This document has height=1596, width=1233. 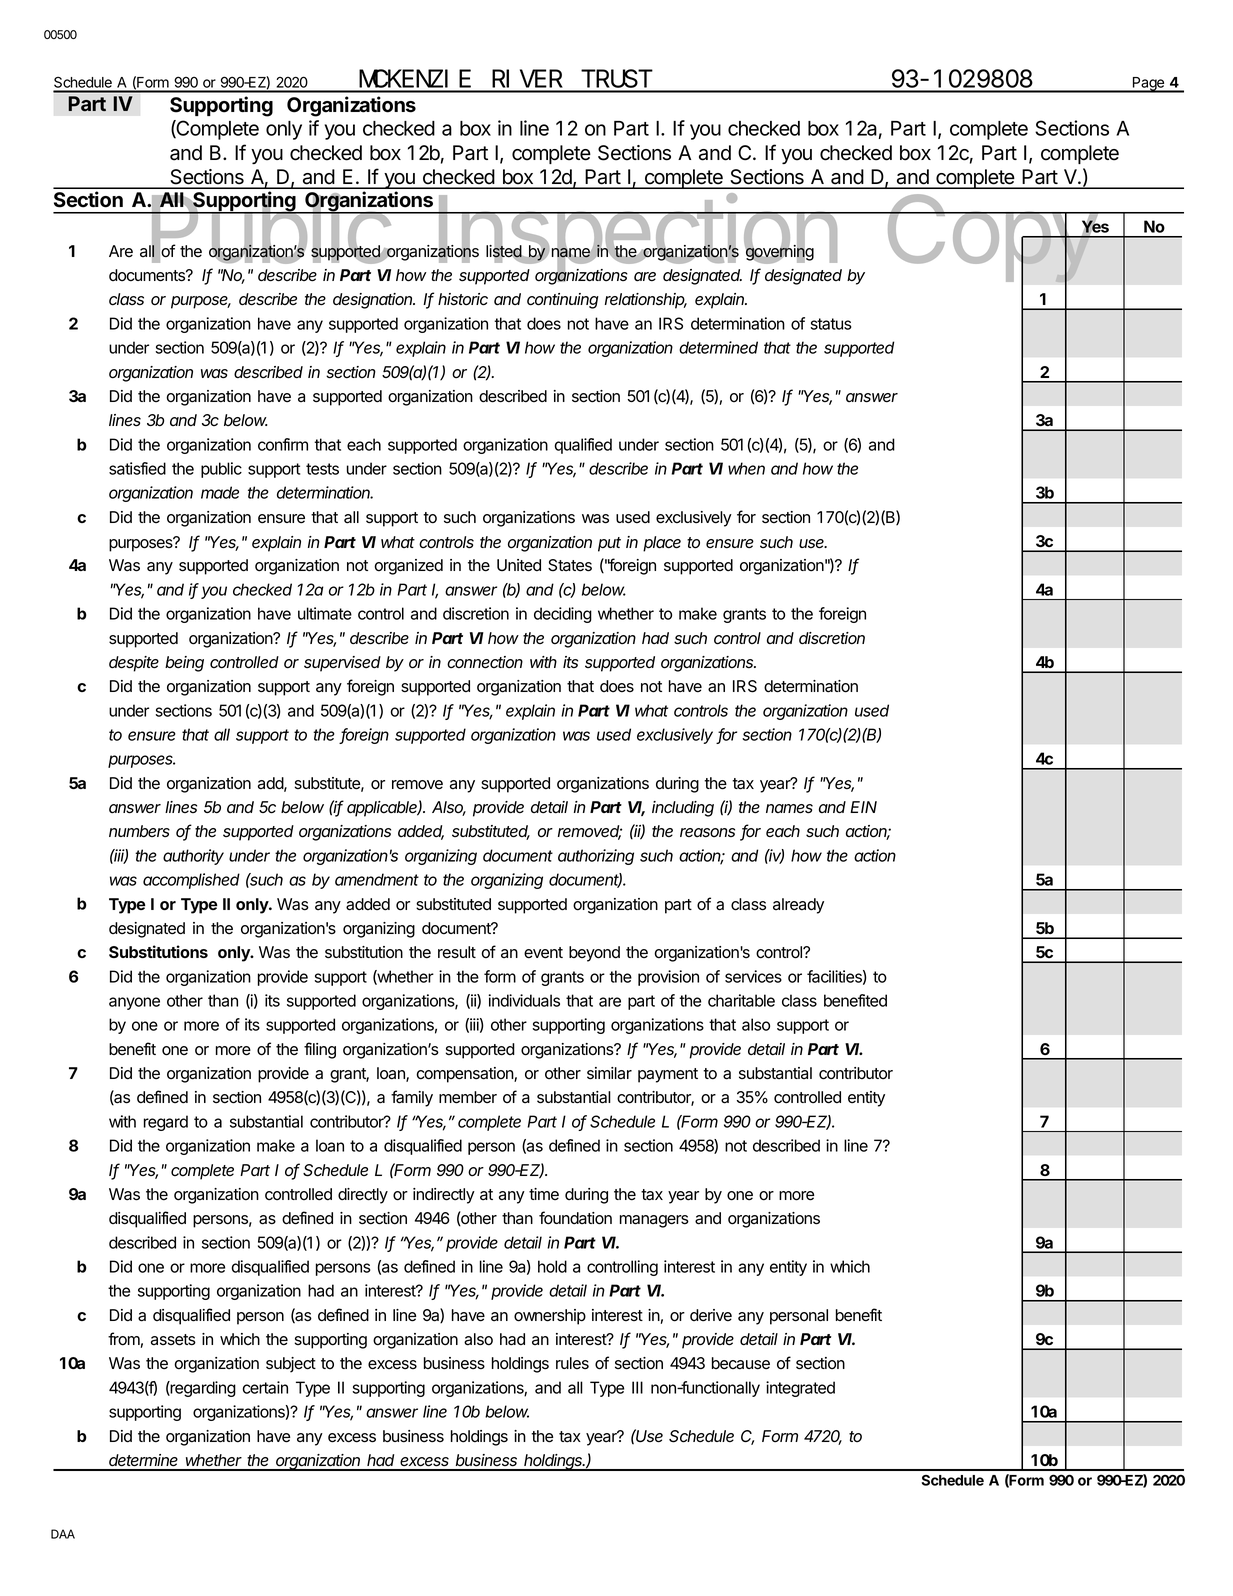 I want to click on authorizing, so click(x=596, y=857).
